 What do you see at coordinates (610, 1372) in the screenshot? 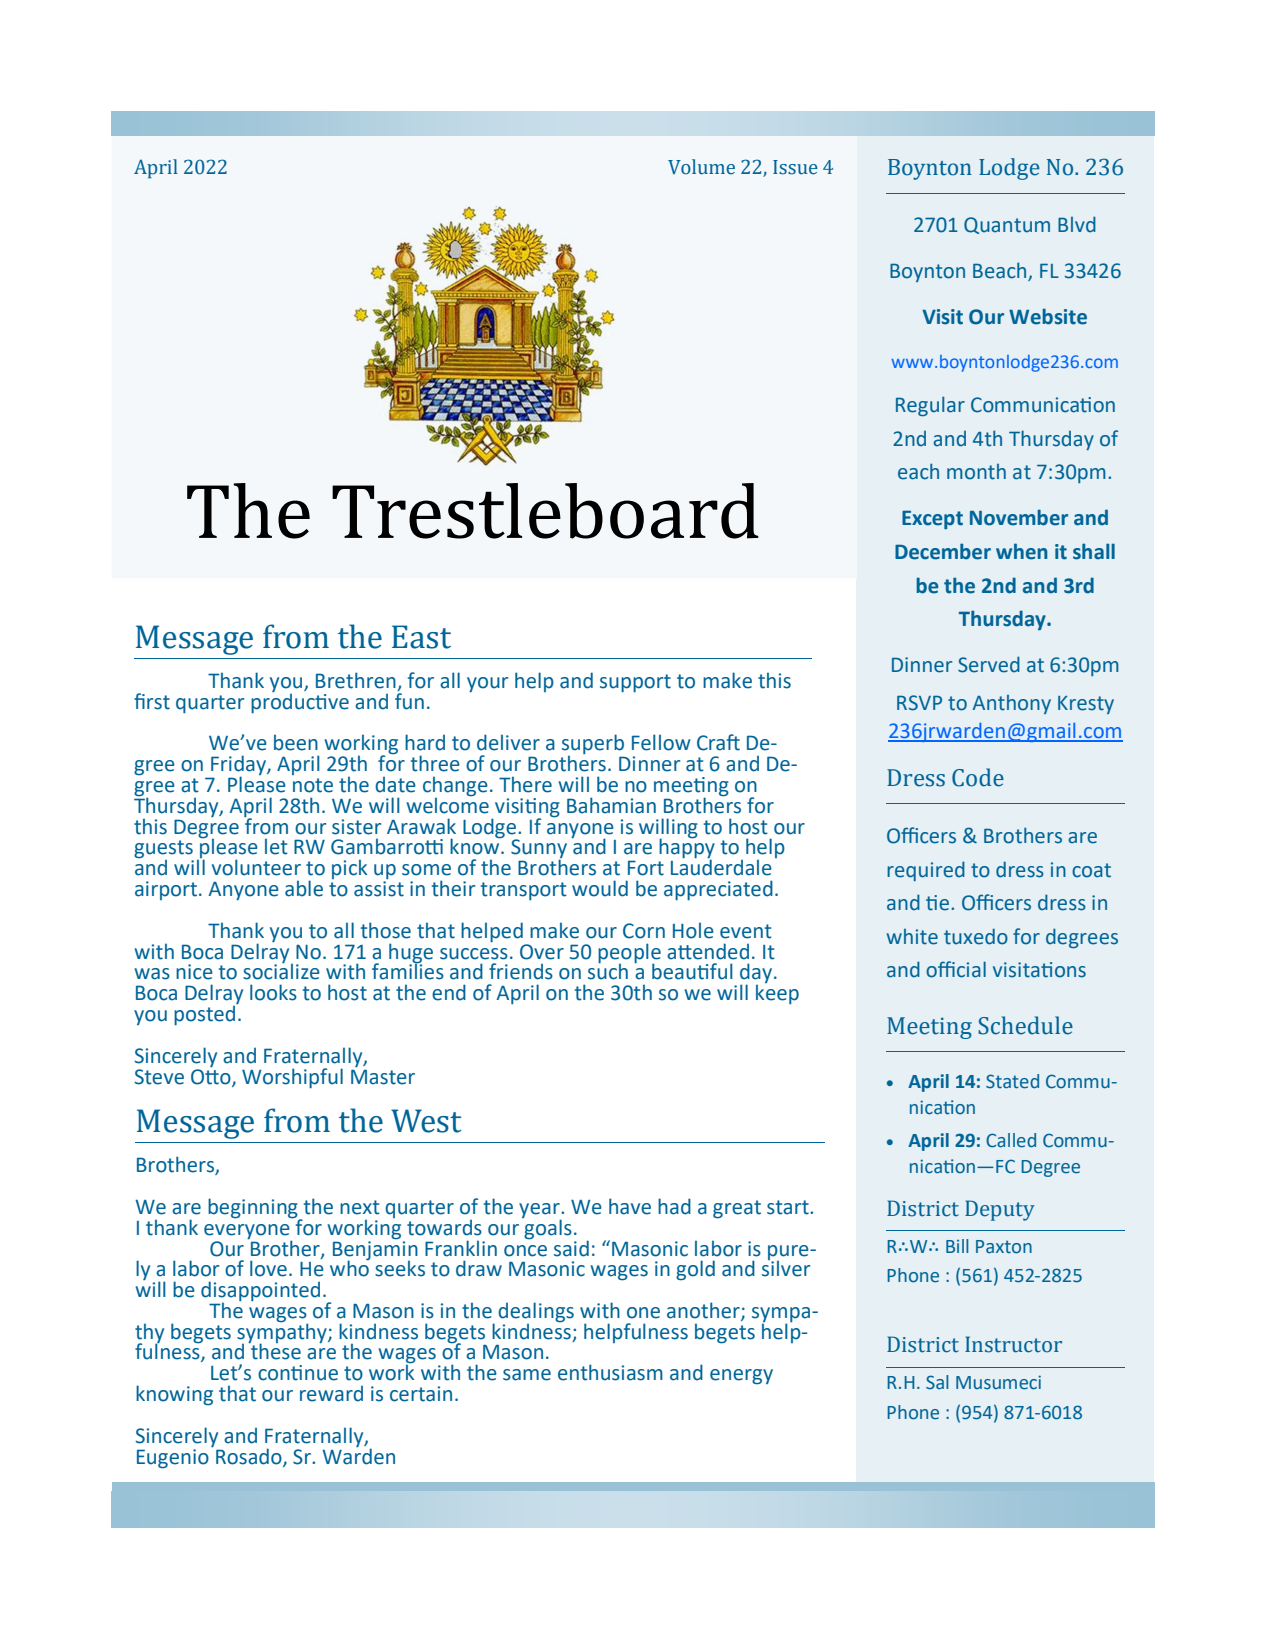
I see `enthusiasm` at bounding box center [610, 1372].
